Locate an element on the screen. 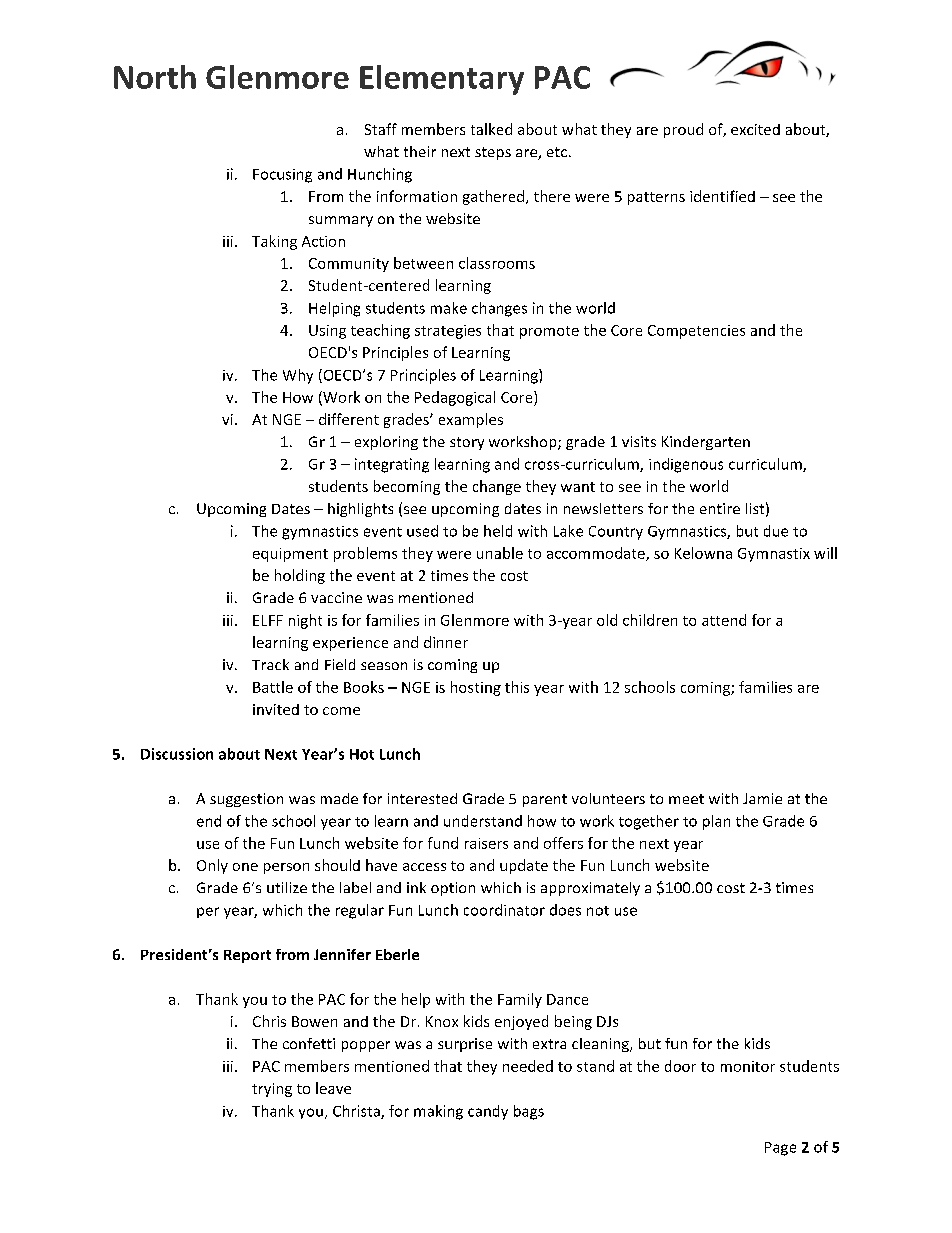 This screenshot has width=952, height=1233. excited is located at coordinates (755, 129).
